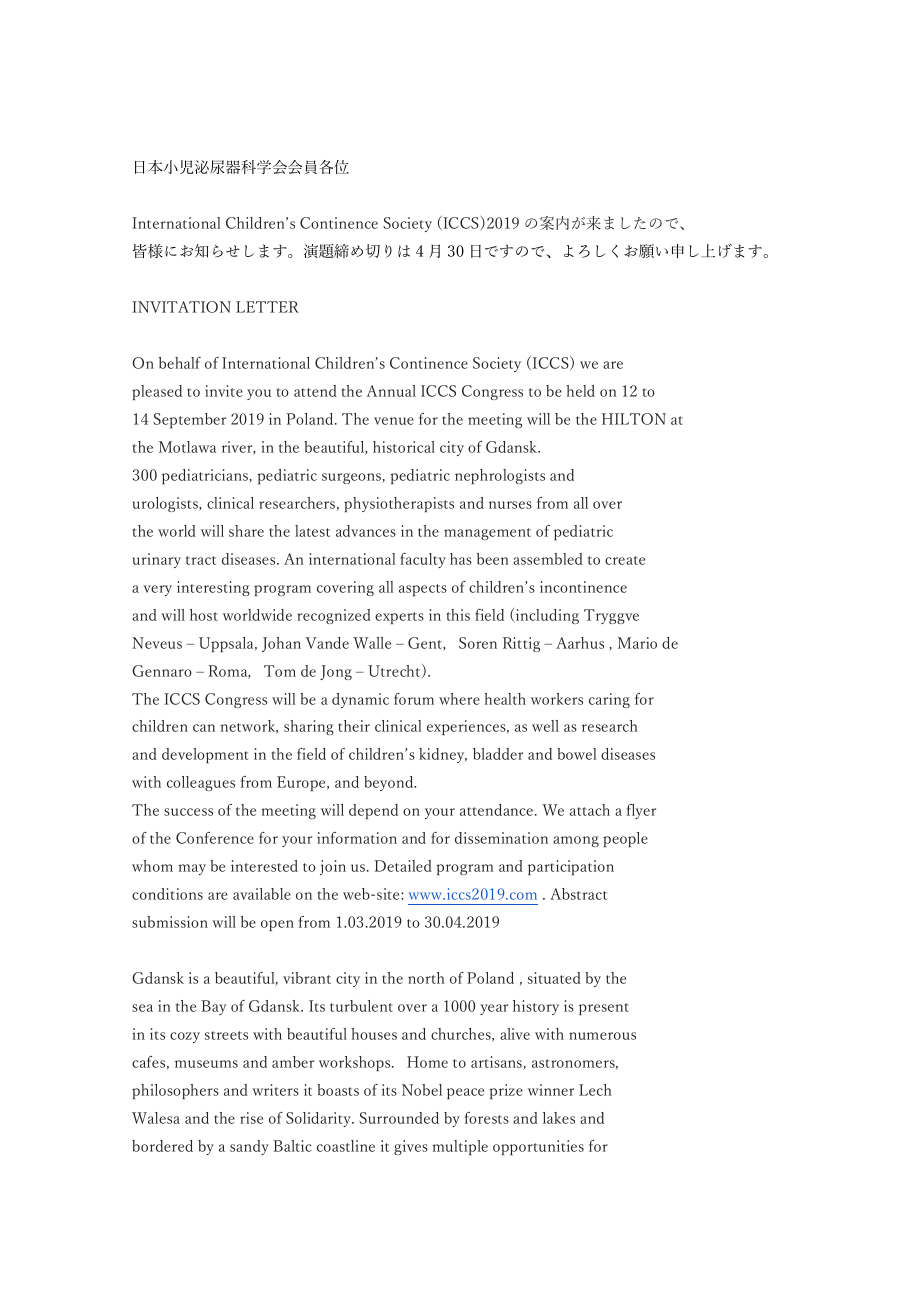 Image resolution: width=924 pixels, height=1308 pixels. I want to click on rise, so click(251, 1118).
